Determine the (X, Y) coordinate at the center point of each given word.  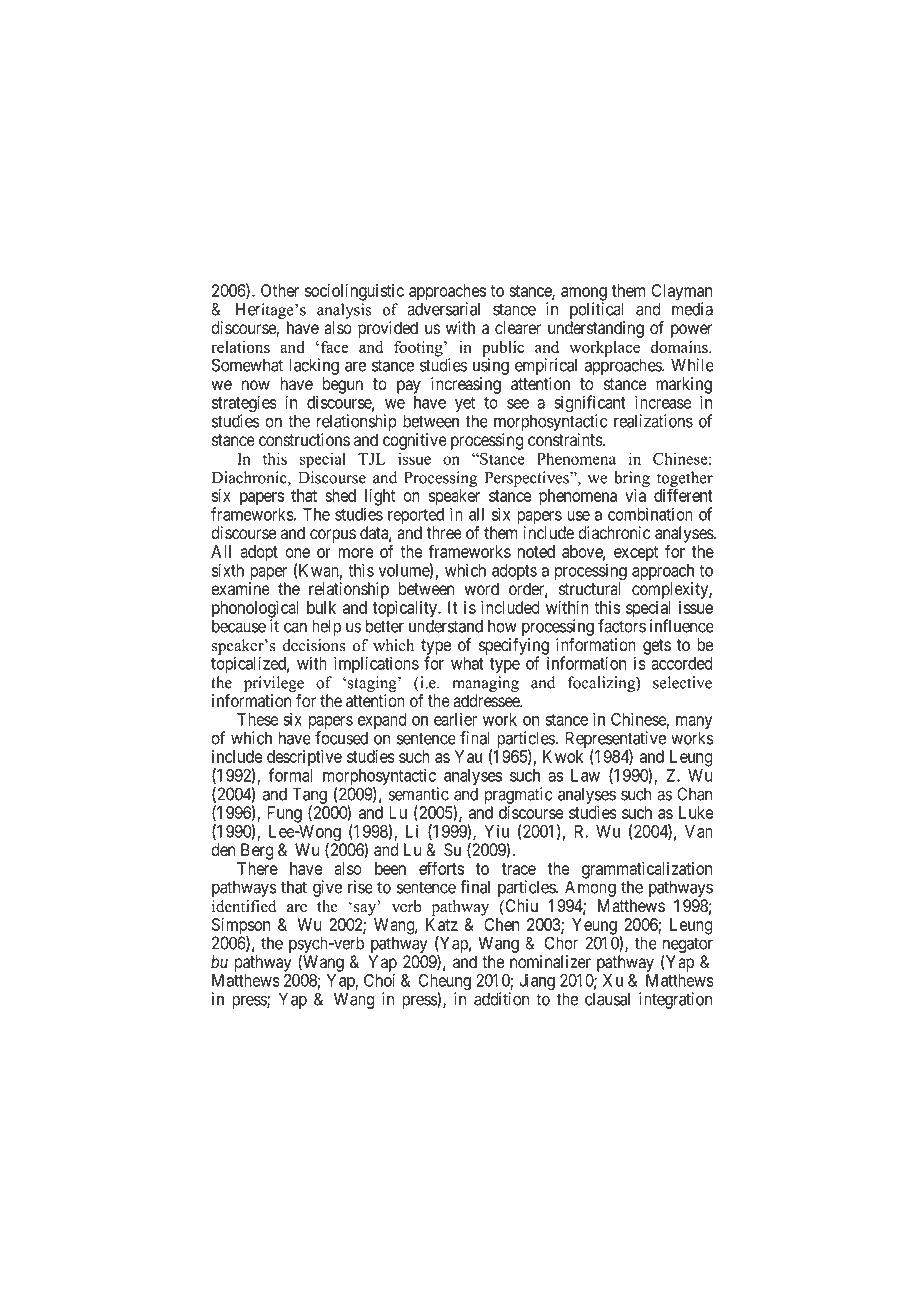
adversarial (443, 309)
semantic (418, 794)
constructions (304, 440)
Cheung (445, 983)
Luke (696, 812)
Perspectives (528, 479)
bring (632, 479)
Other (280, 290)
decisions (314, 645)
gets (657, 647)
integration (675, 1000)
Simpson (241, 927)
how (502, 626)
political (597, 312)
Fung (284, 814)
